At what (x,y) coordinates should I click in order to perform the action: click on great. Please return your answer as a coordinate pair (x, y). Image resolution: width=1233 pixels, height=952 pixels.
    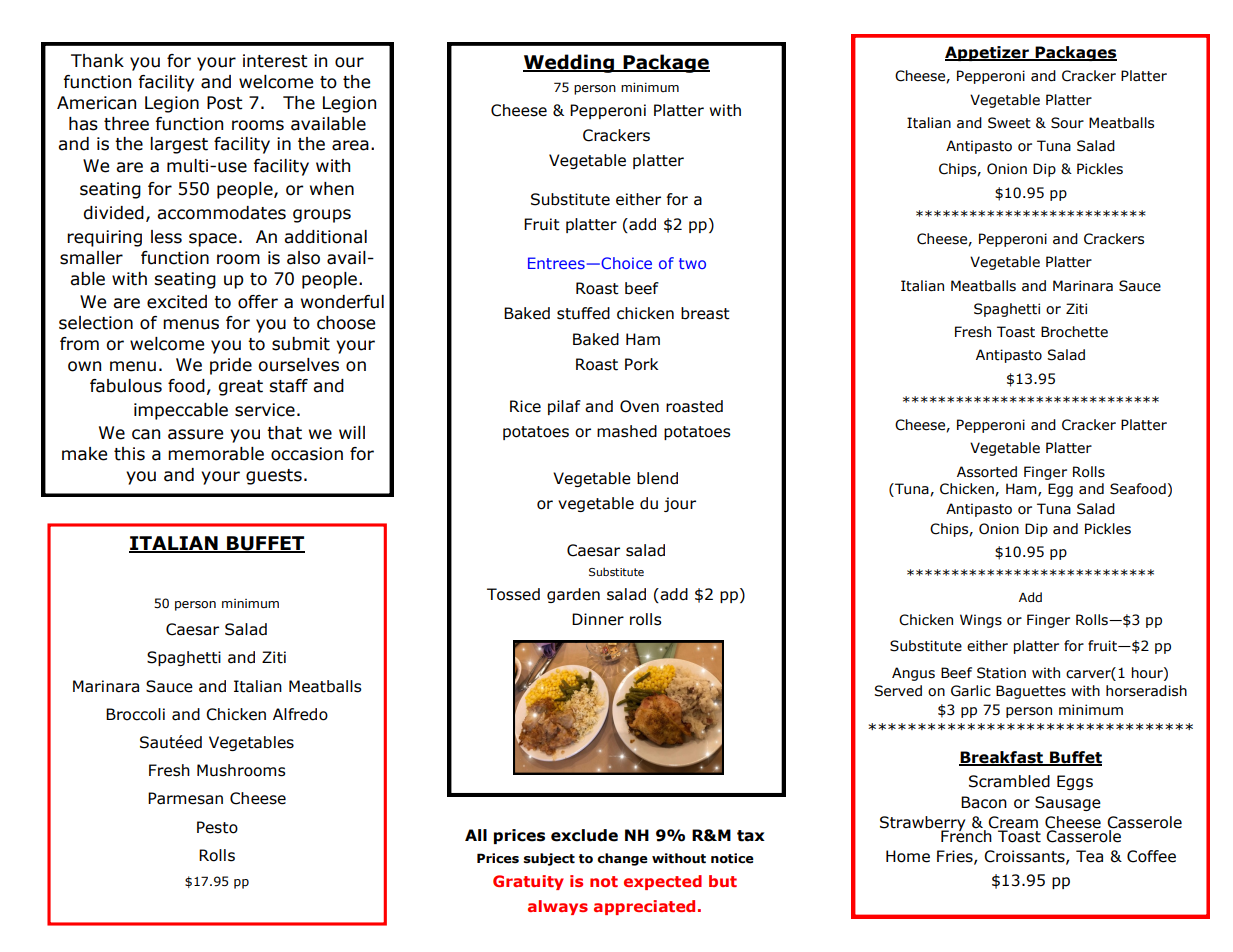
    Looking at the image, I should click on (241, 388).
